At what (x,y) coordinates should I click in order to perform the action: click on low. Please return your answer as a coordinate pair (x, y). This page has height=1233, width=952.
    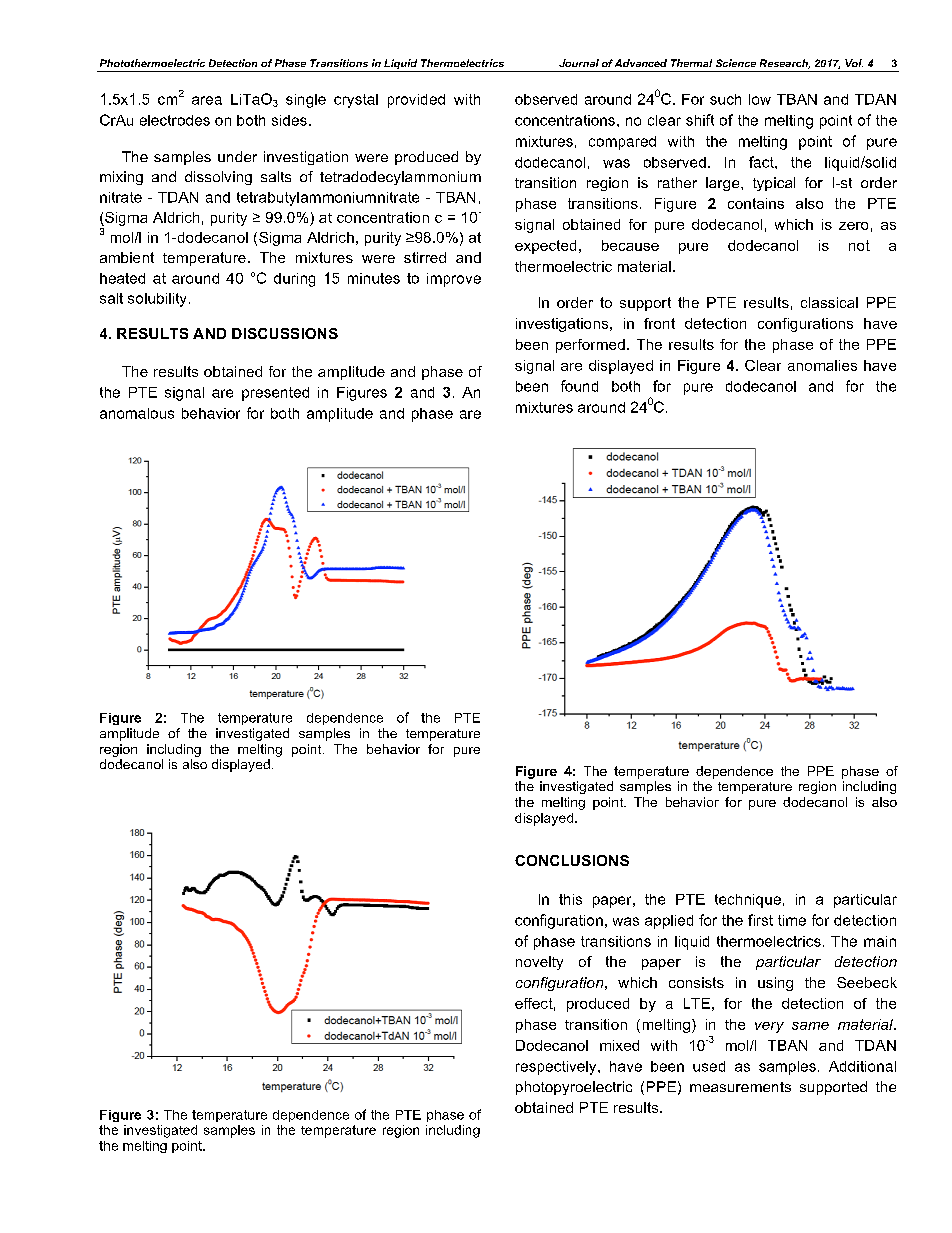
    Looking at the image, I should click on (760, 99).
